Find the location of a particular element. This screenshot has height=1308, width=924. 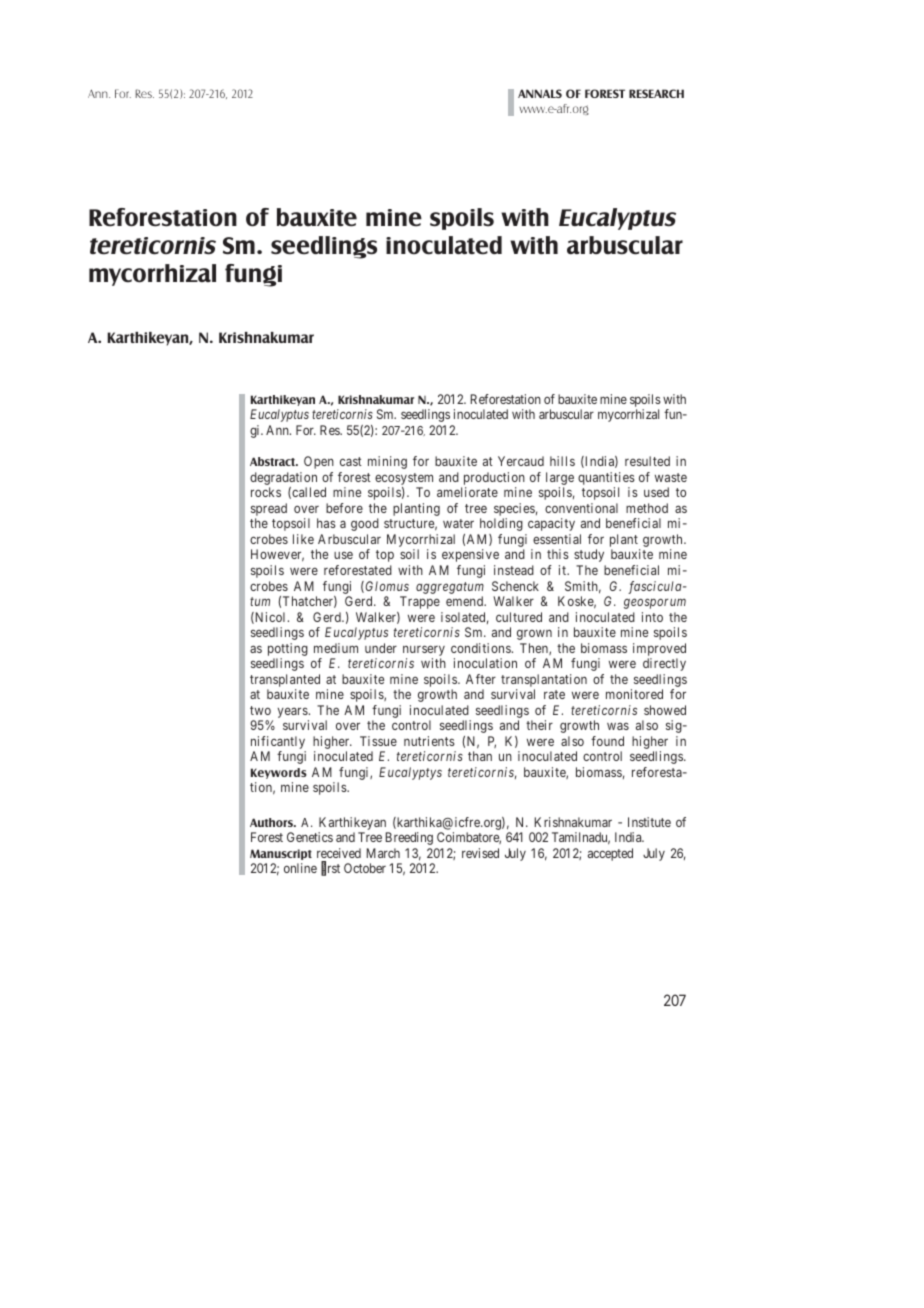

quantities is located at coordinates (606, 480).
